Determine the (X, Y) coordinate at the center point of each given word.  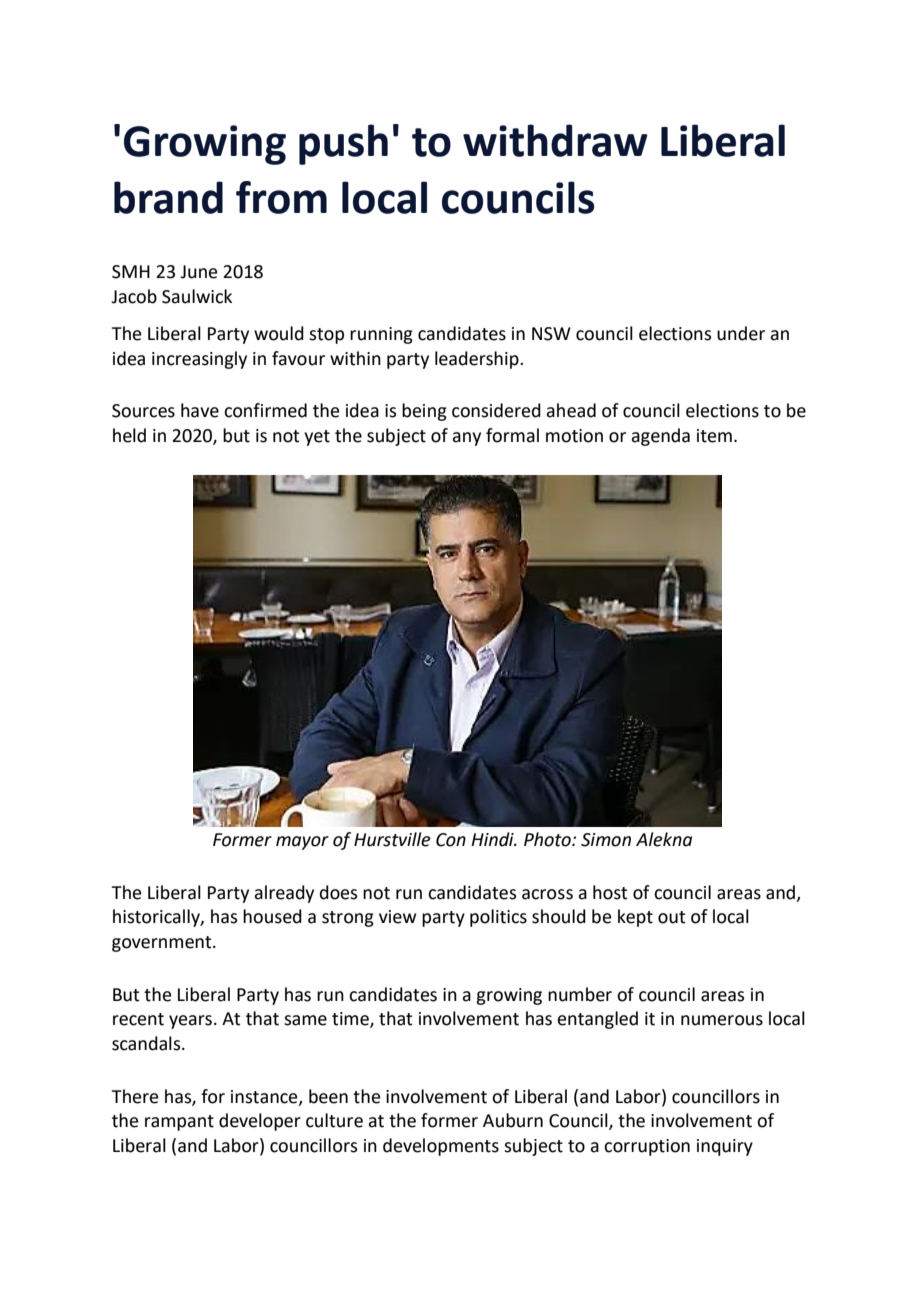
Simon (606, 840)
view (398, 917)
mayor (302, 843)
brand (168, 197)
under (741, 333)
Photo (548, 839)
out (671, 917)
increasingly (199, 360)
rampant (179, 1123)
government (163, 944)
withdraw (555, 140)
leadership (478, 360)
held (129, 435)
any (466, 439)
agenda (660, 437)
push (343, 144)
